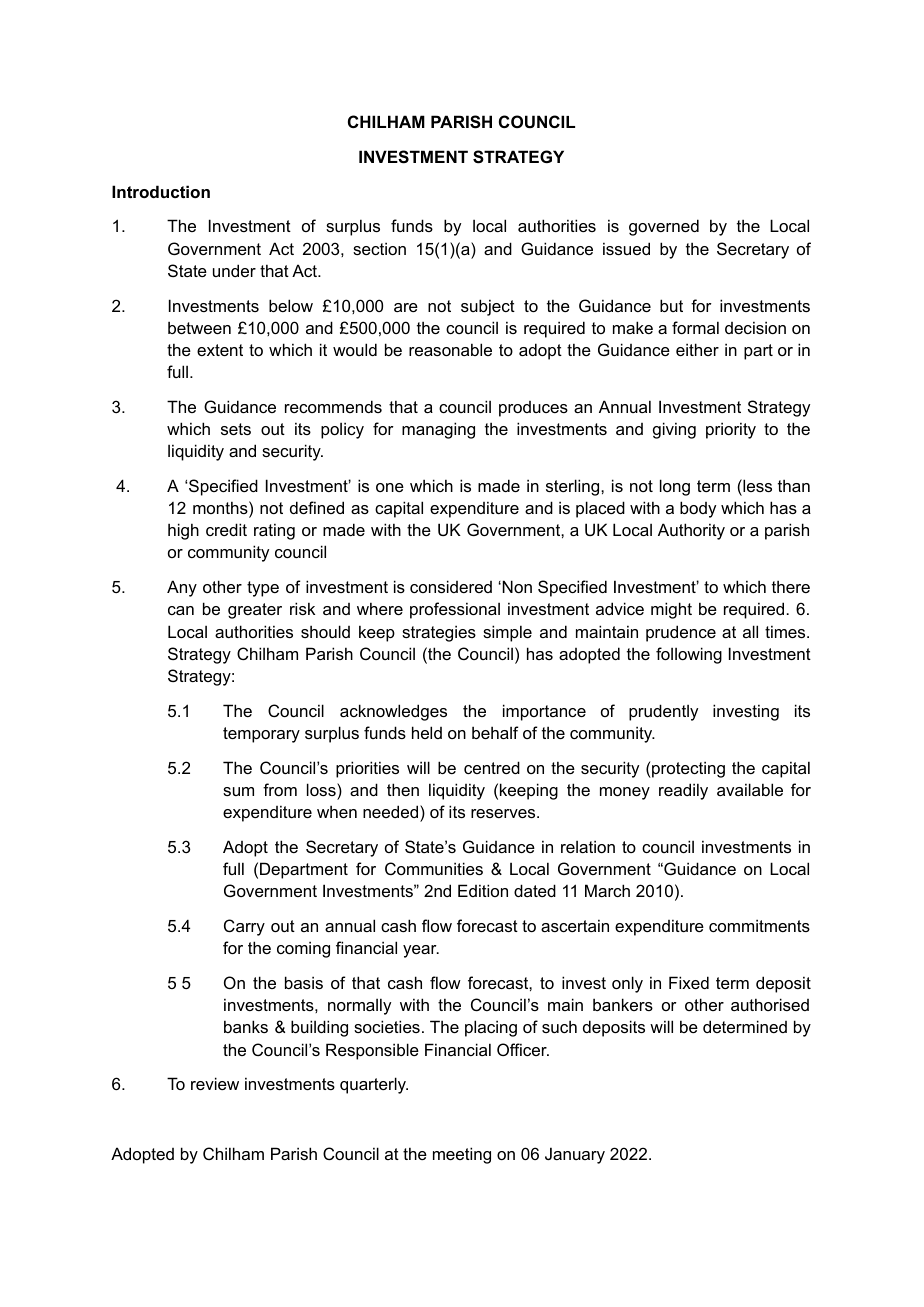 Image resolution: width=924 pixels, height=1307 pixels. I want to click on governed, so click(664, 227).
